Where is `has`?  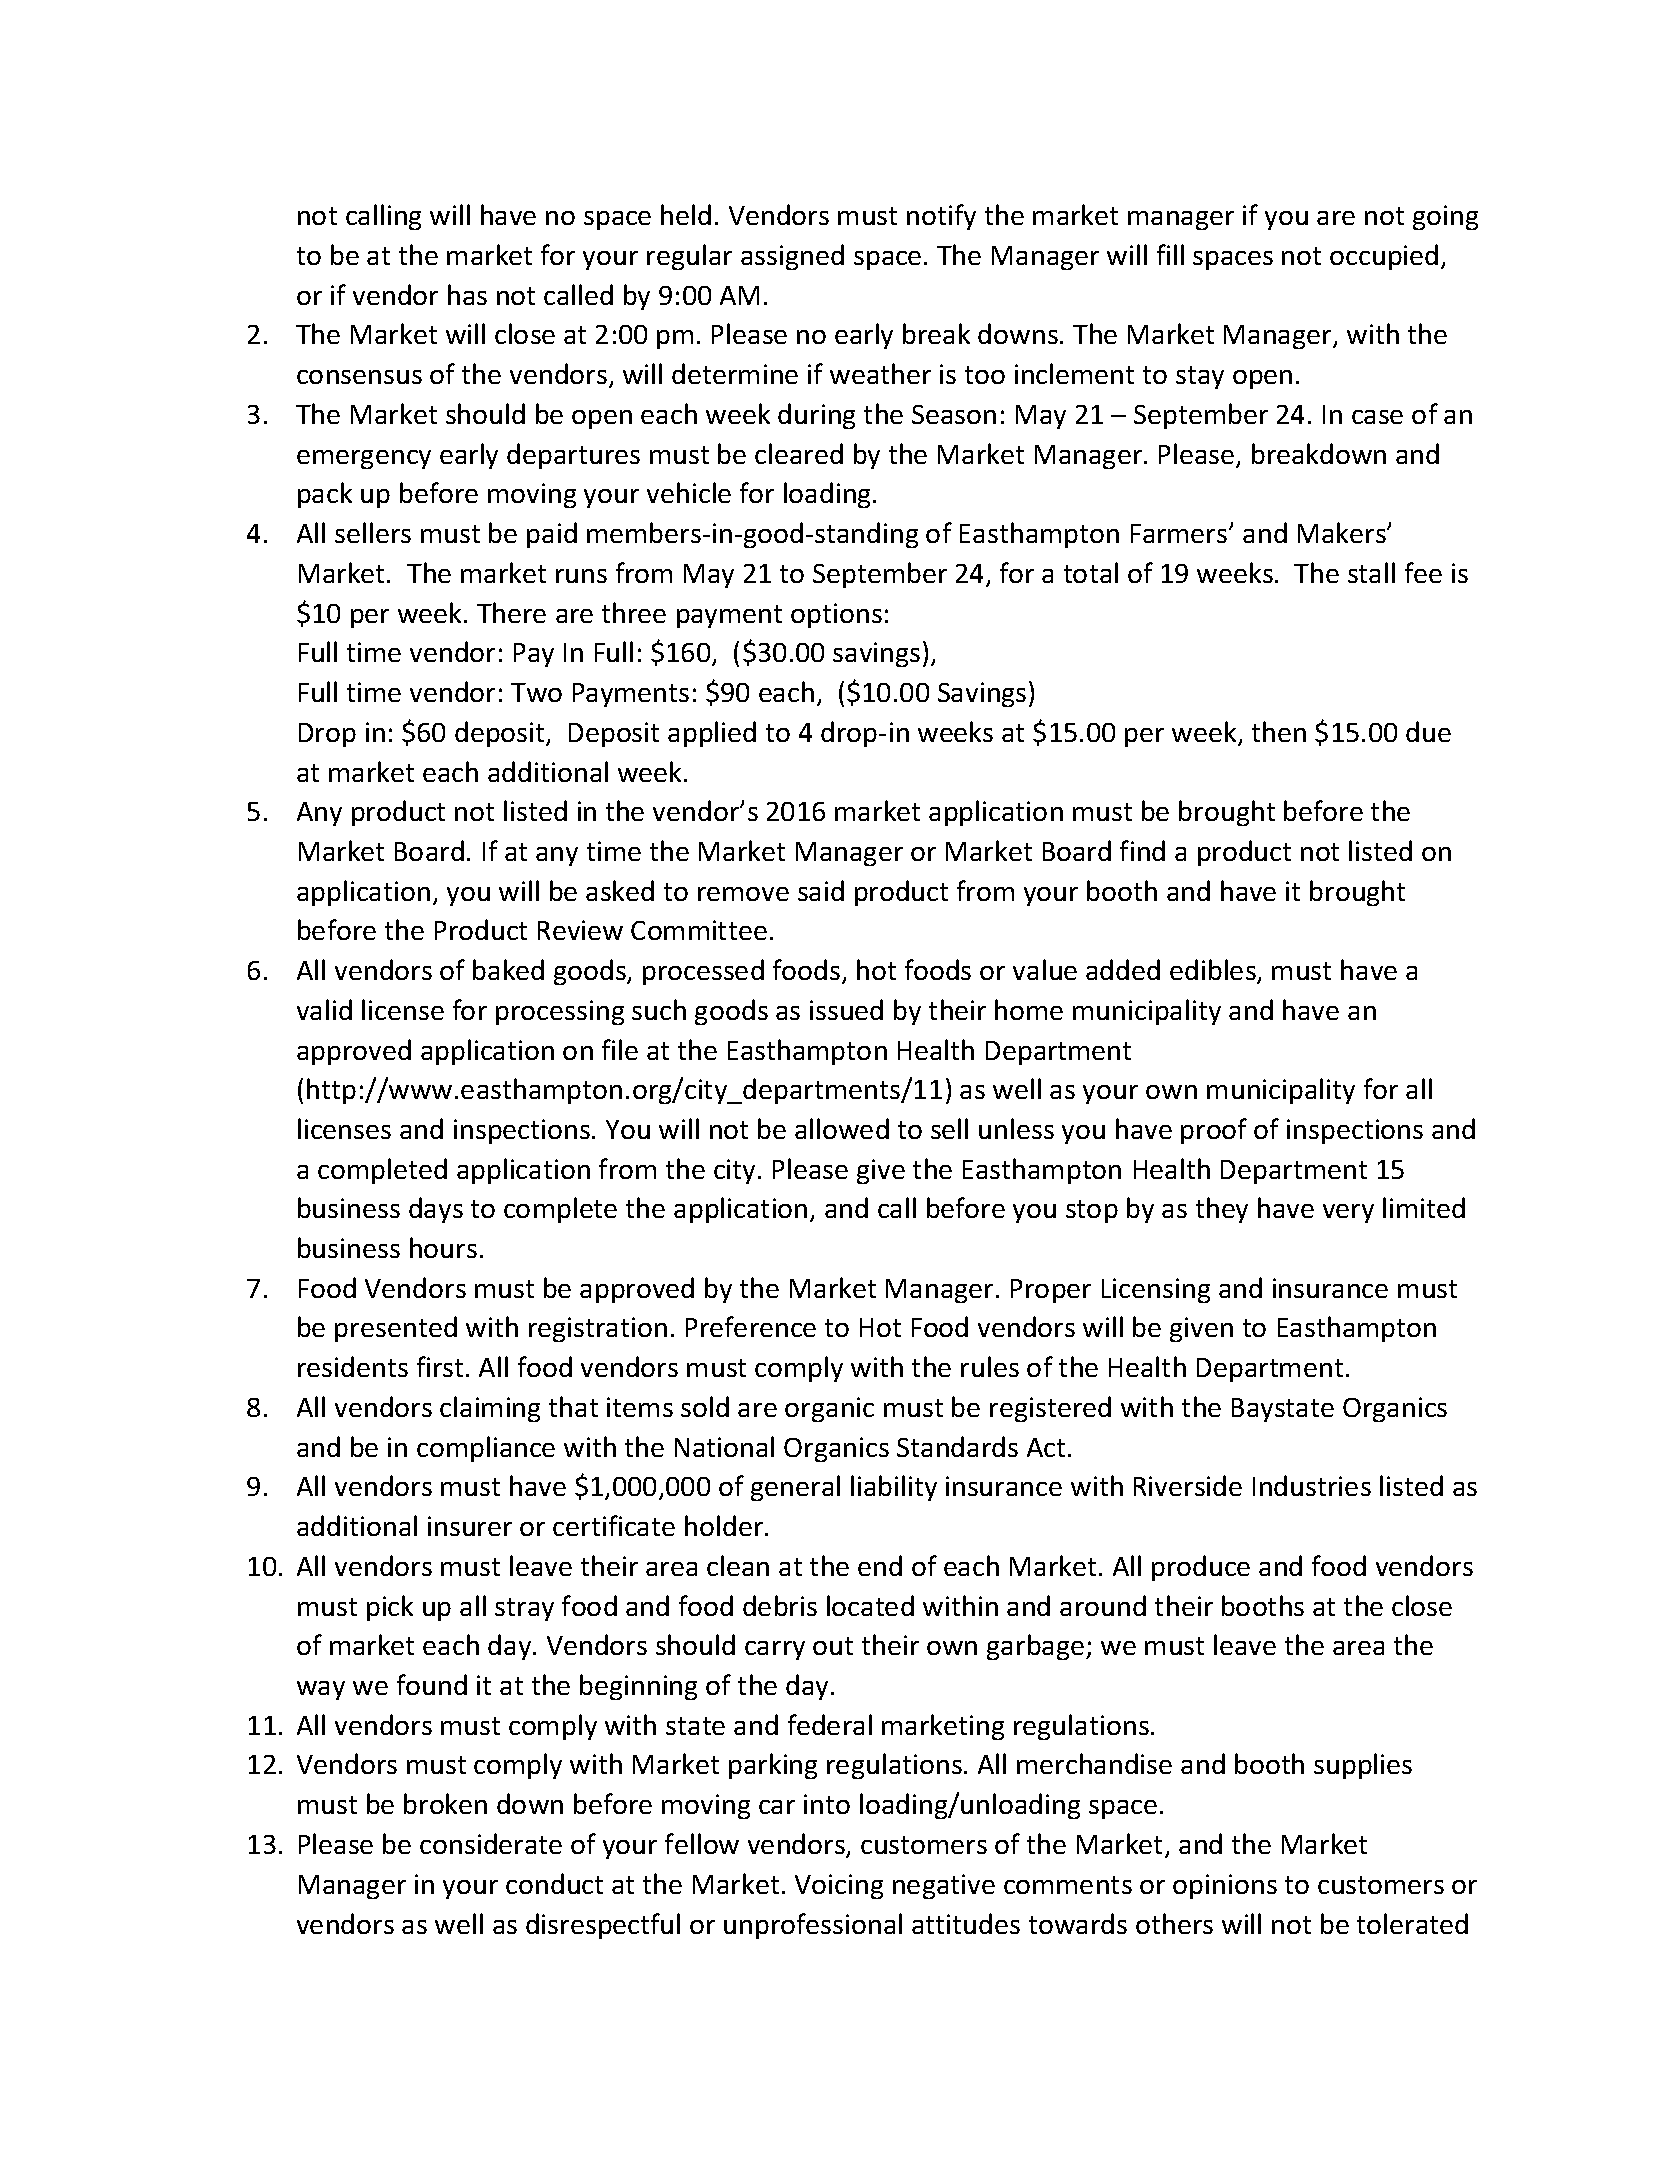
has is located at coordinates (467, 294).
